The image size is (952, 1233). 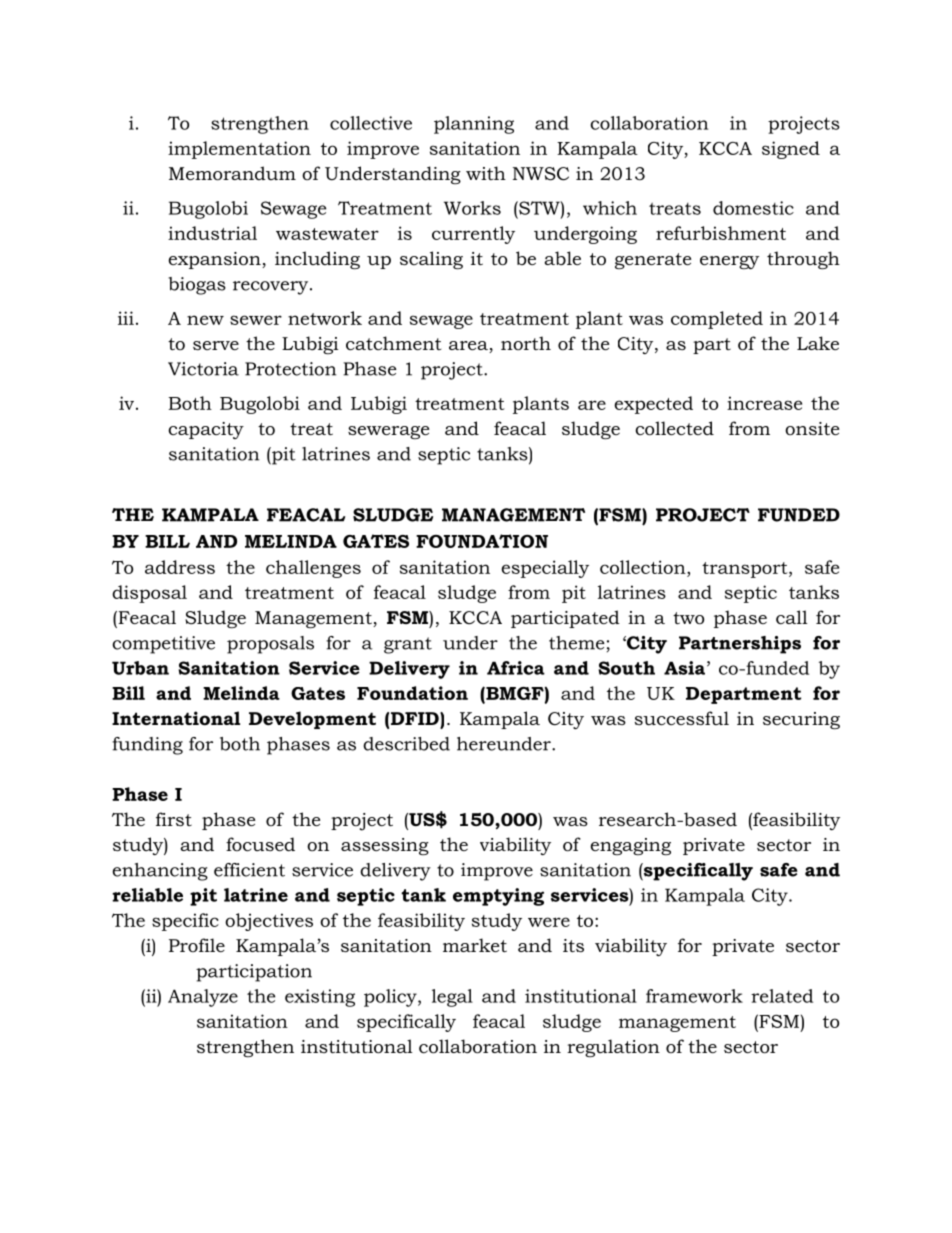 What do you see at coordinates (486, 173) in the screenshot?
I see `with` at bounding box center [486, 173].
